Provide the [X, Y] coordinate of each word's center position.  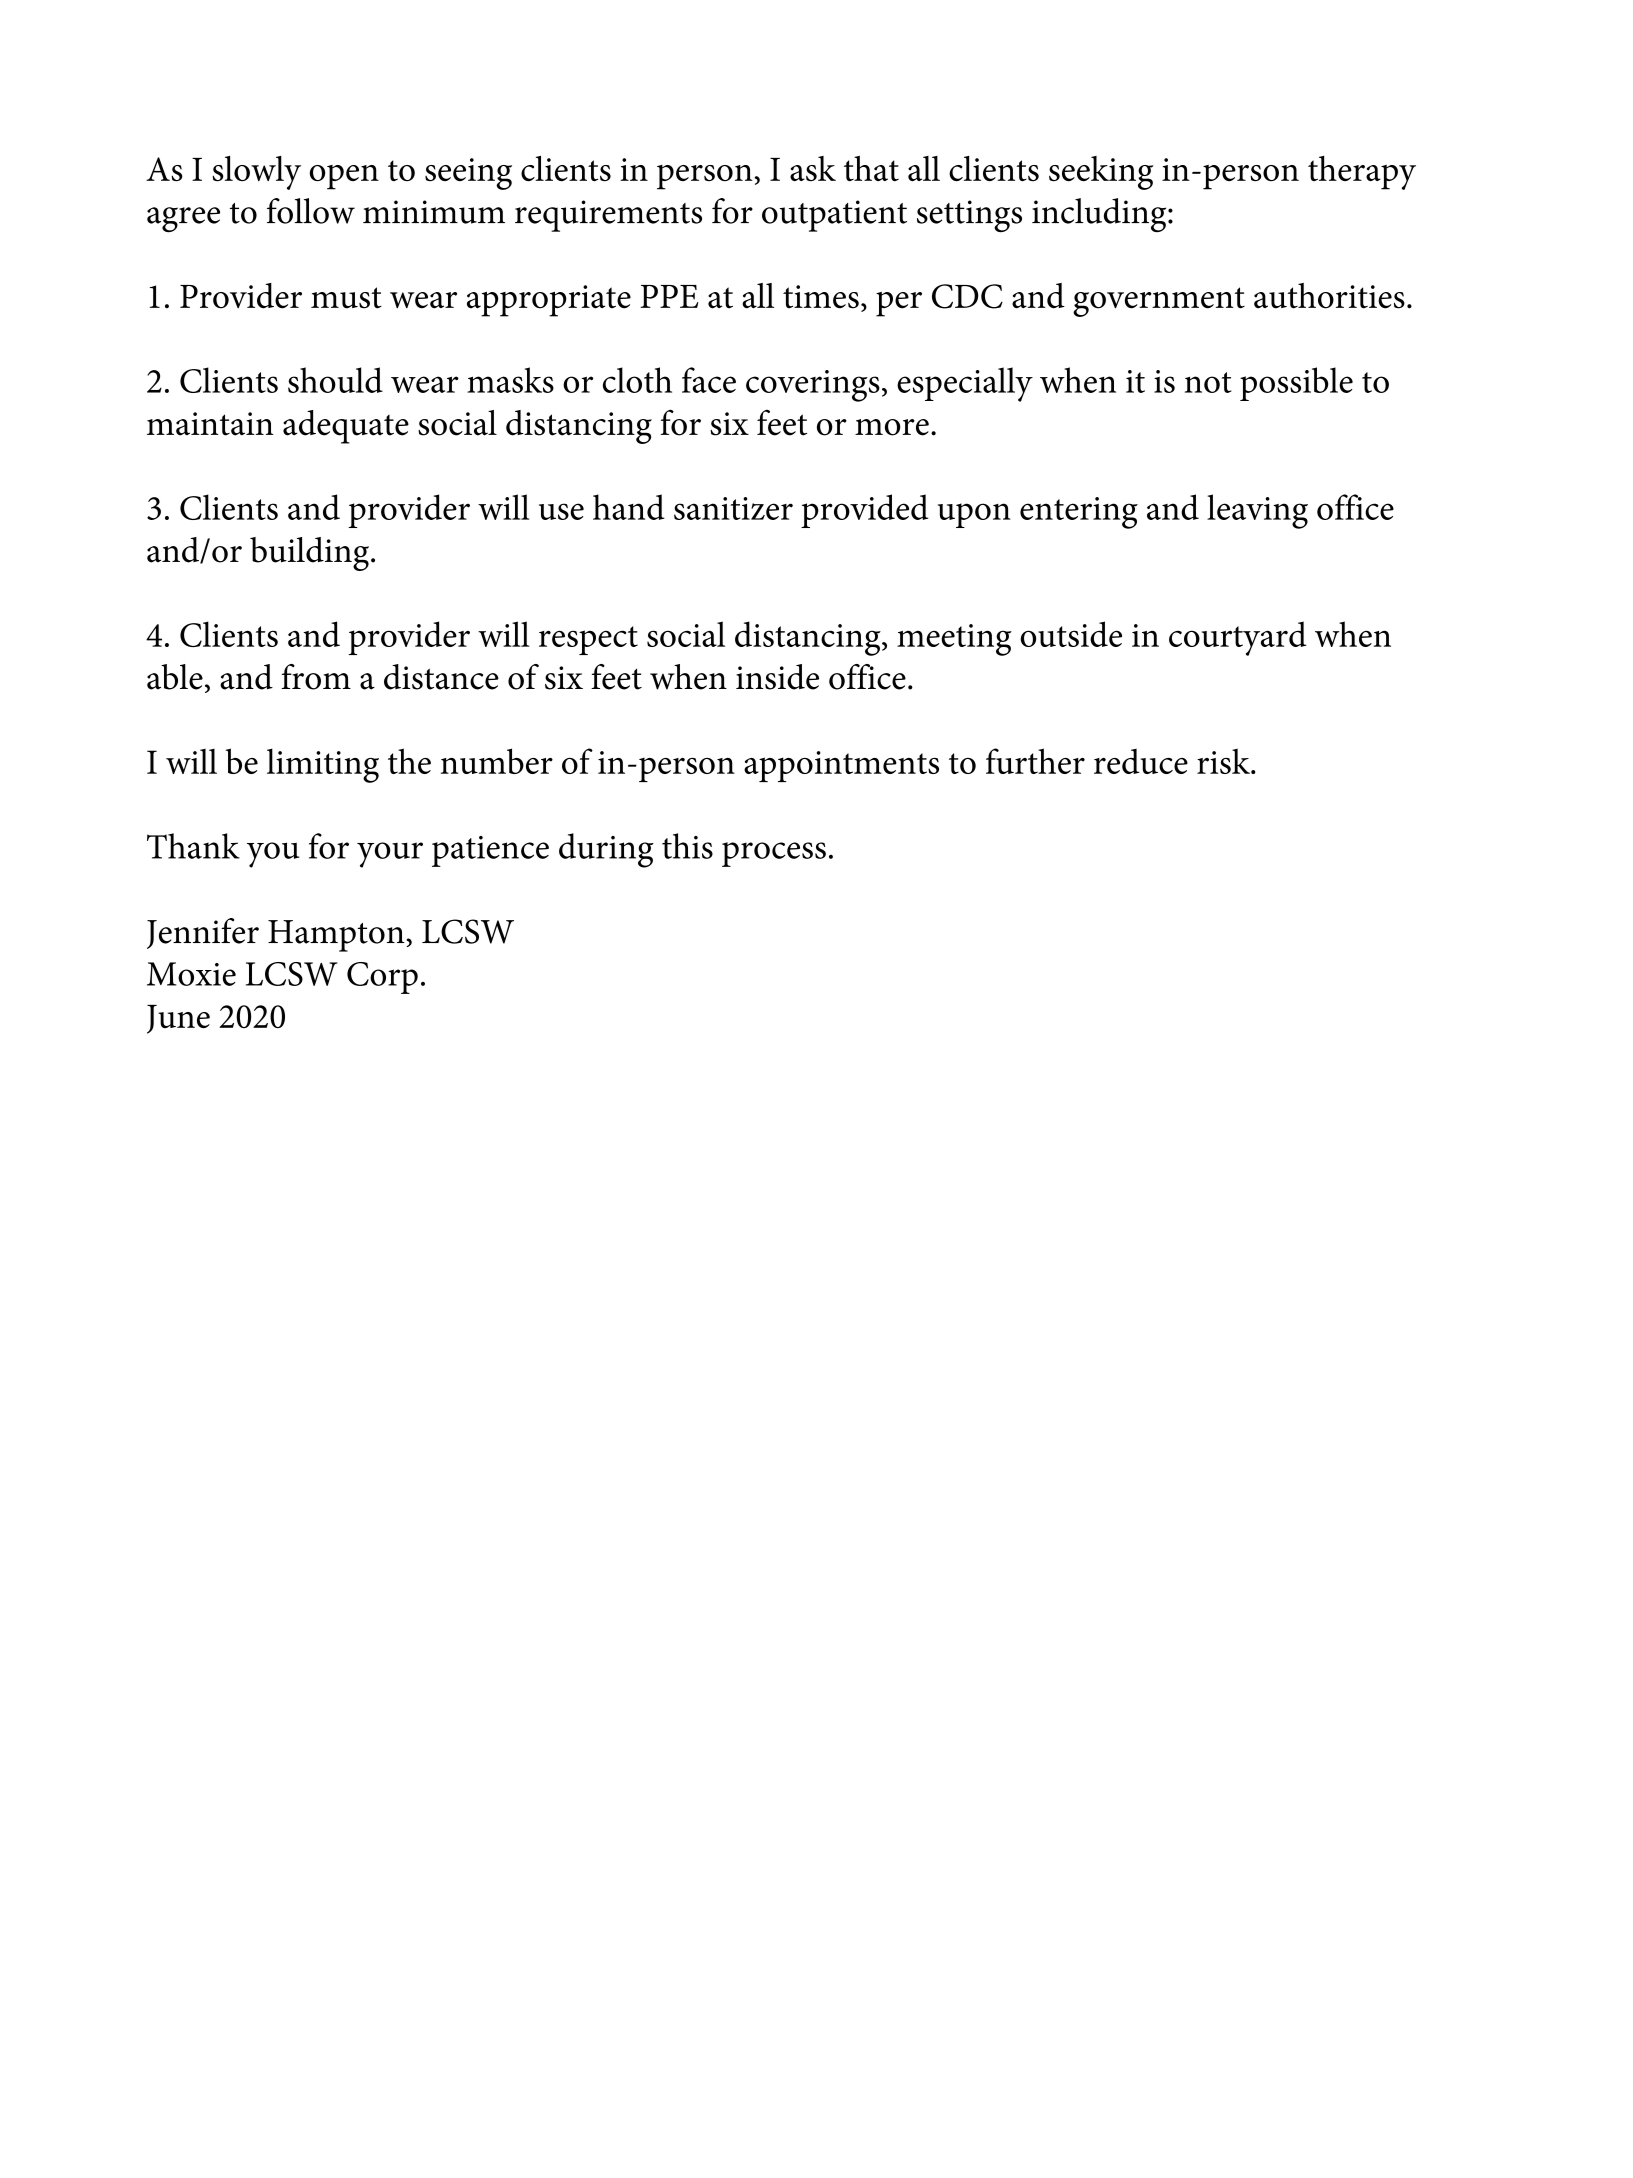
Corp [382, 978]
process [774, 854]
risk [1224, 761]
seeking [1101, 173]
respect [588, 640]
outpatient [834, 216]
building [311, 554]
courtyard [1238, 638]
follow [311, 211]
